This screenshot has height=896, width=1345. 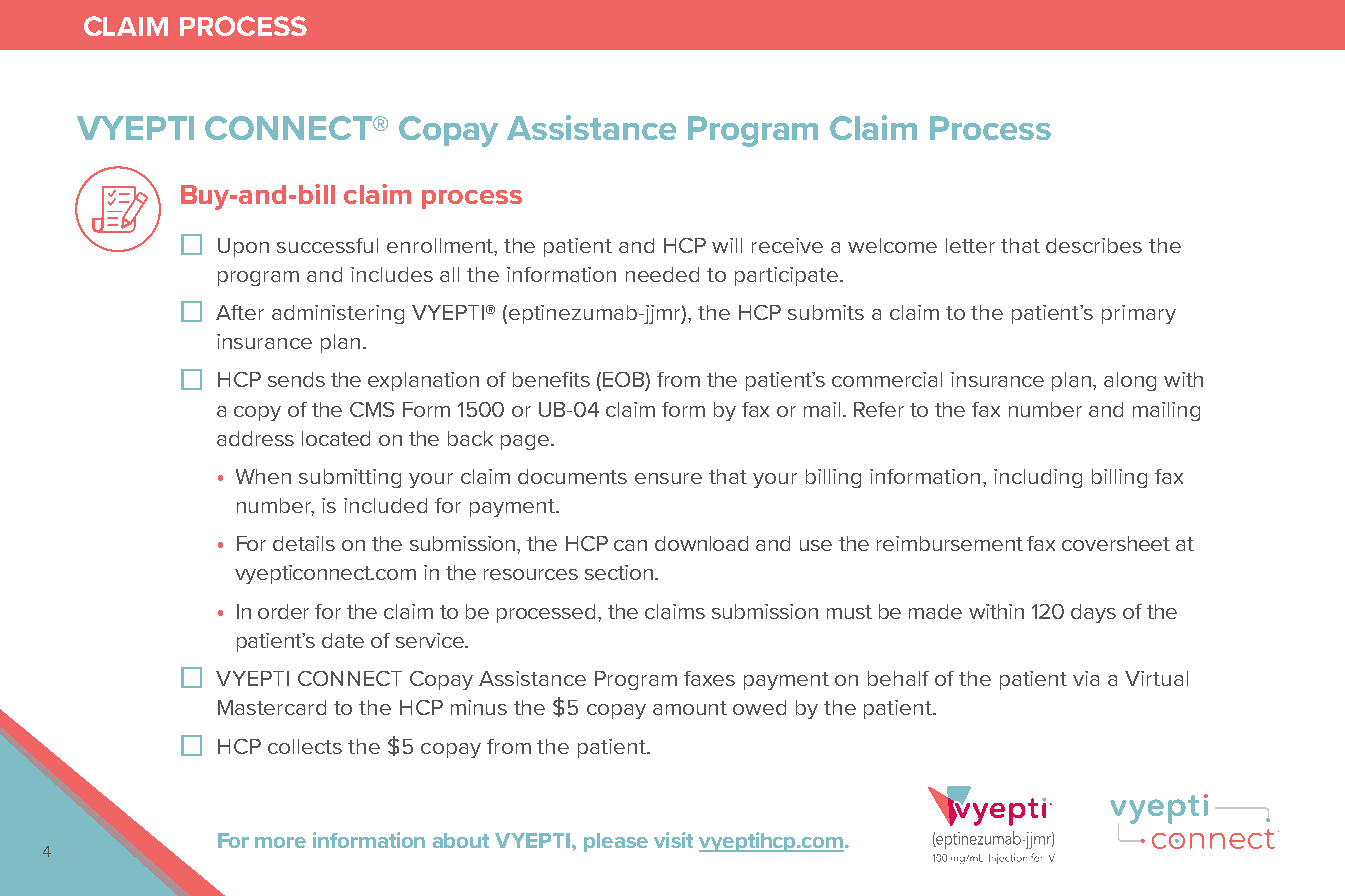 What do you see at coordinates (280, 842) in the screenshot?
I see `more` at bounding box center [280, 842].
